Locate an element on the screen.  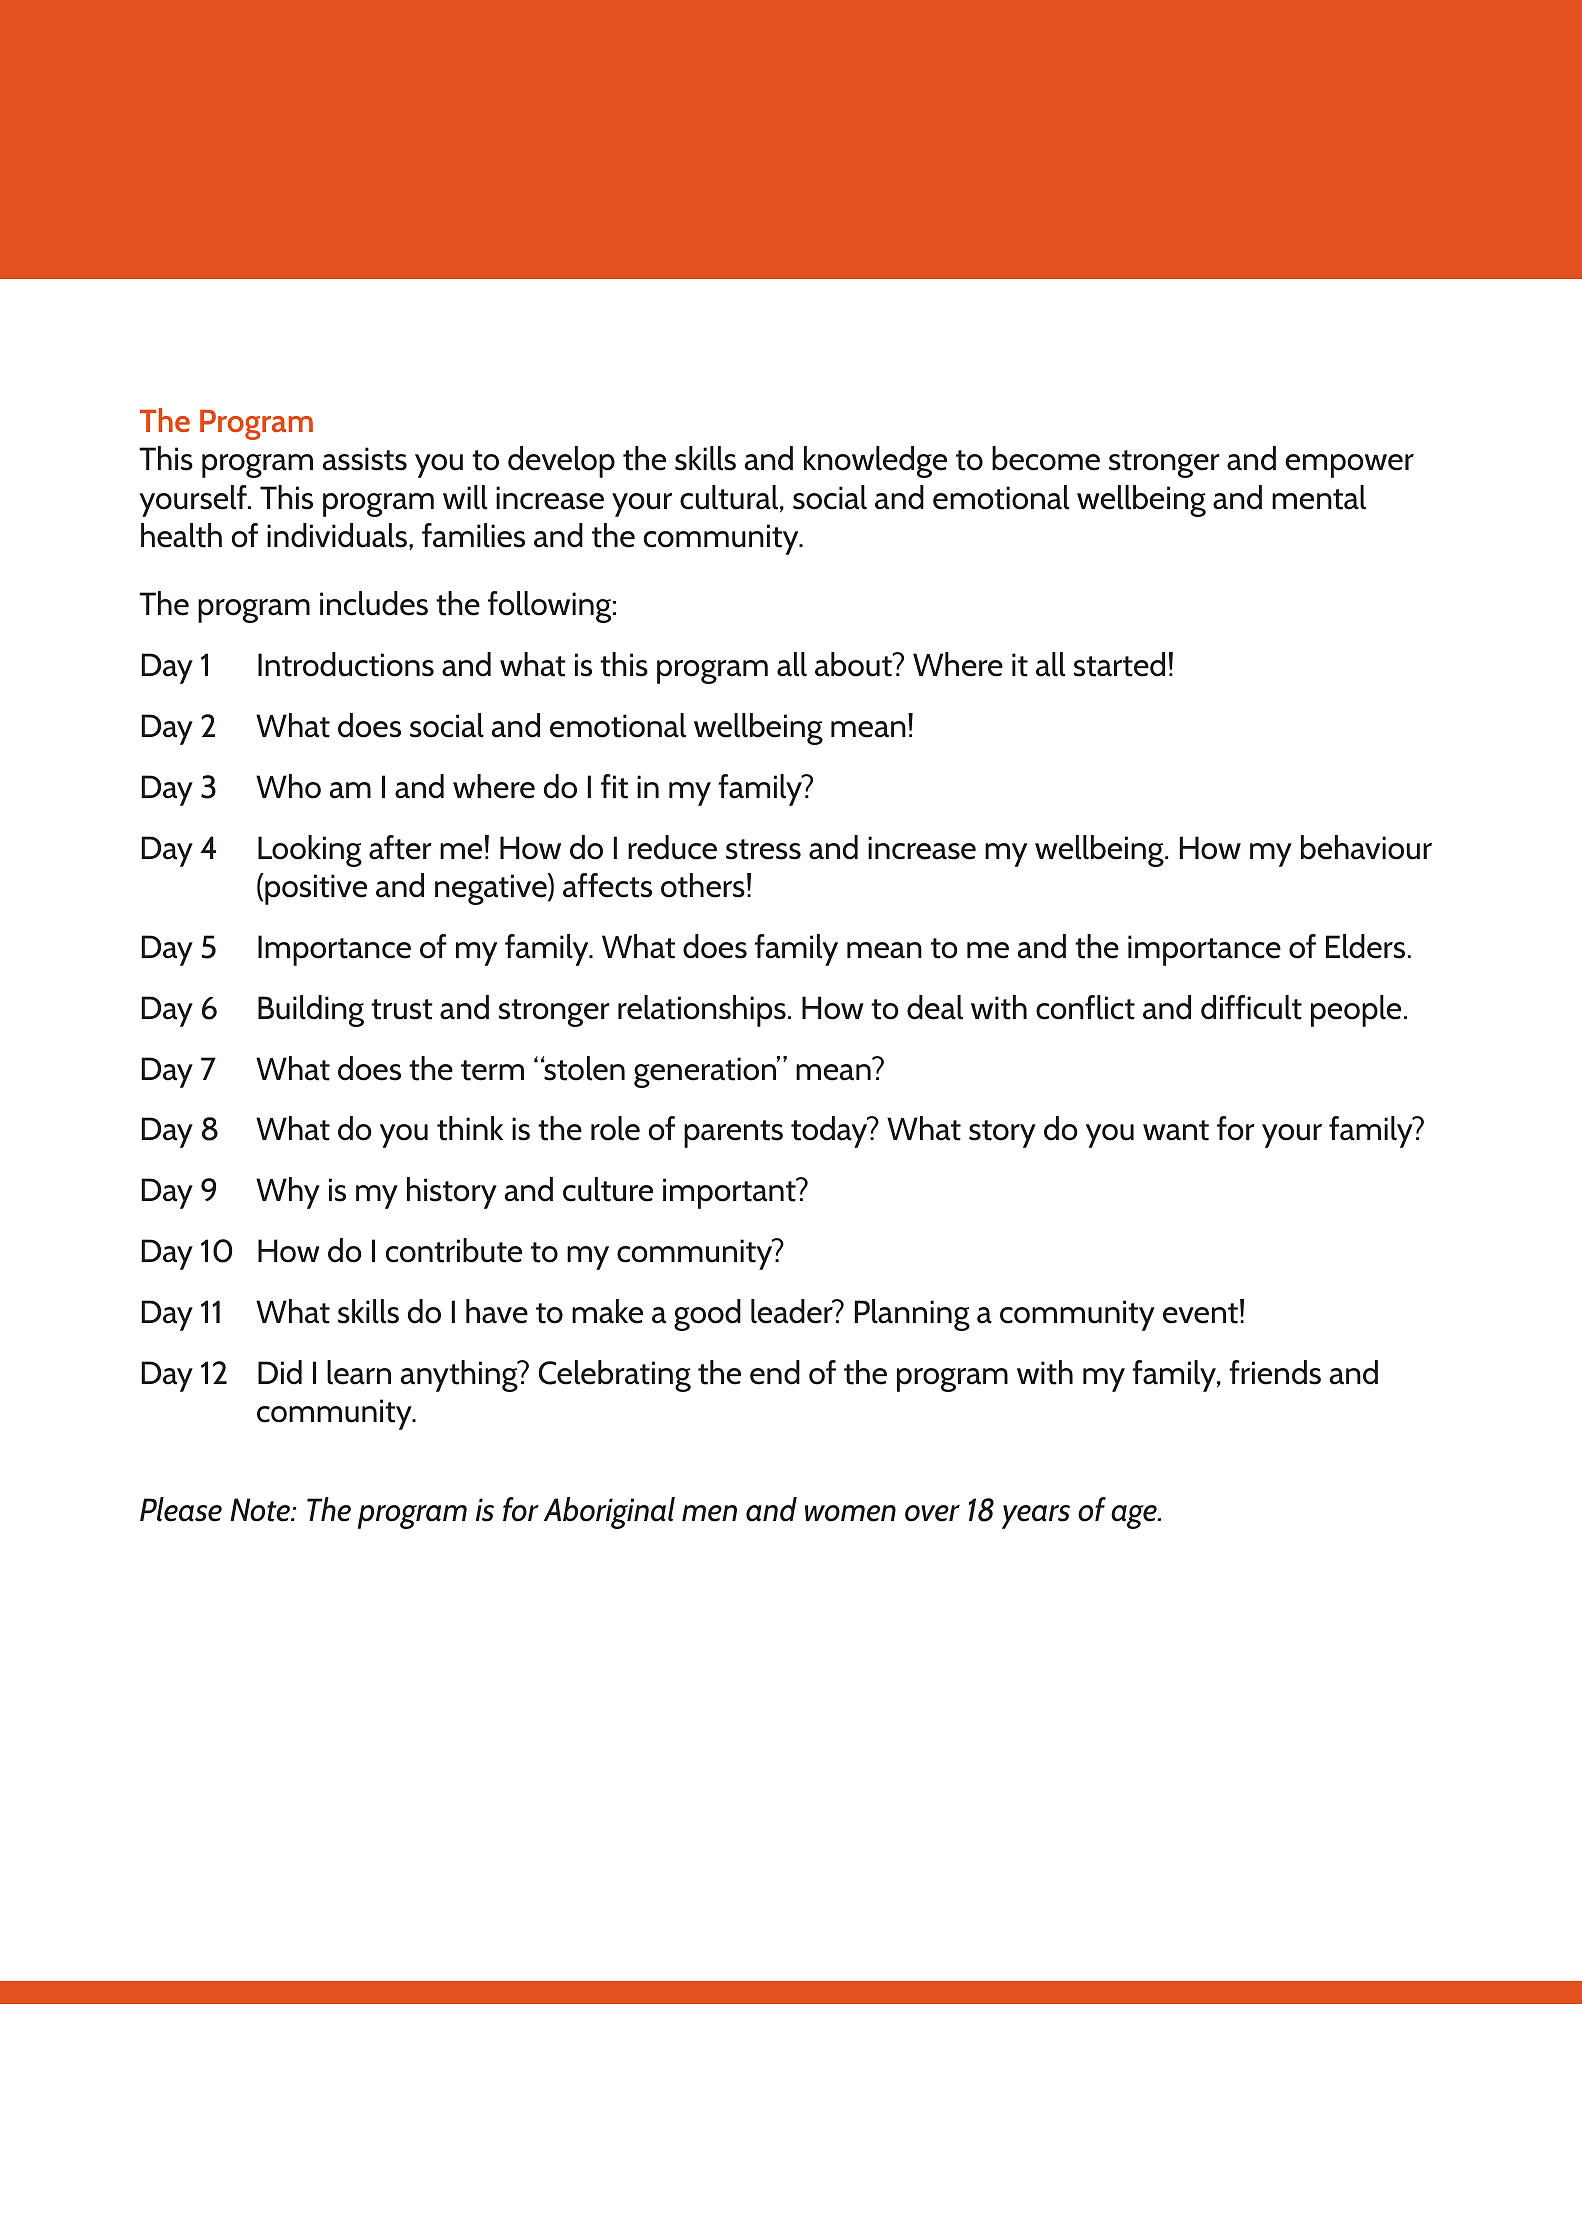
mental is located at coordinates (1319, 497).
